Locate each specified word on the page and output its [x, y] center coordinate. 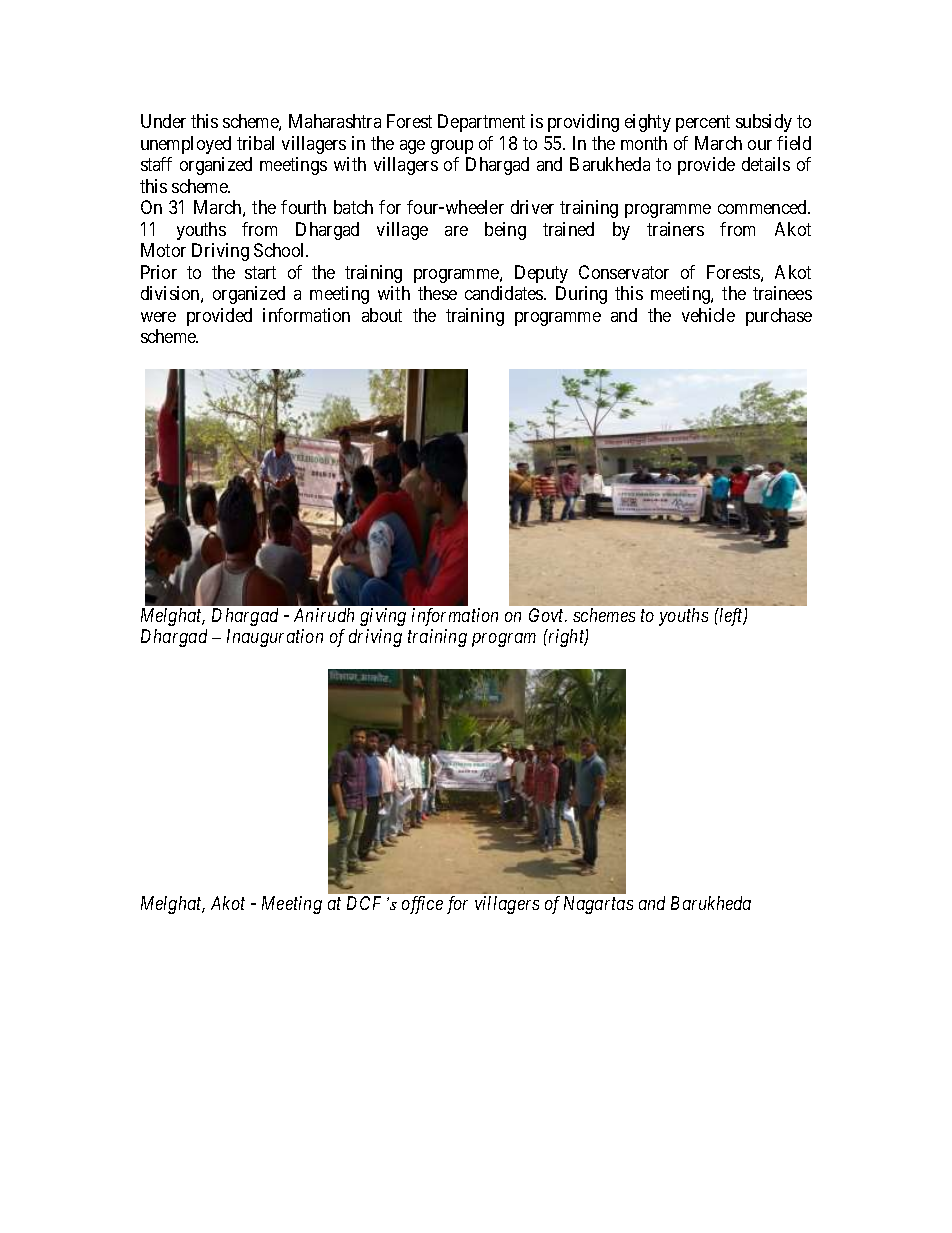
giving [383, 617]
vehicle [708, 315]
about [382, 315]
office [422, 905]
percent [703, 124]
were [158, 317]
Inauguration [275, 638]
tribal [255, 143]
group [452, 147]
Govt [548, 615]
